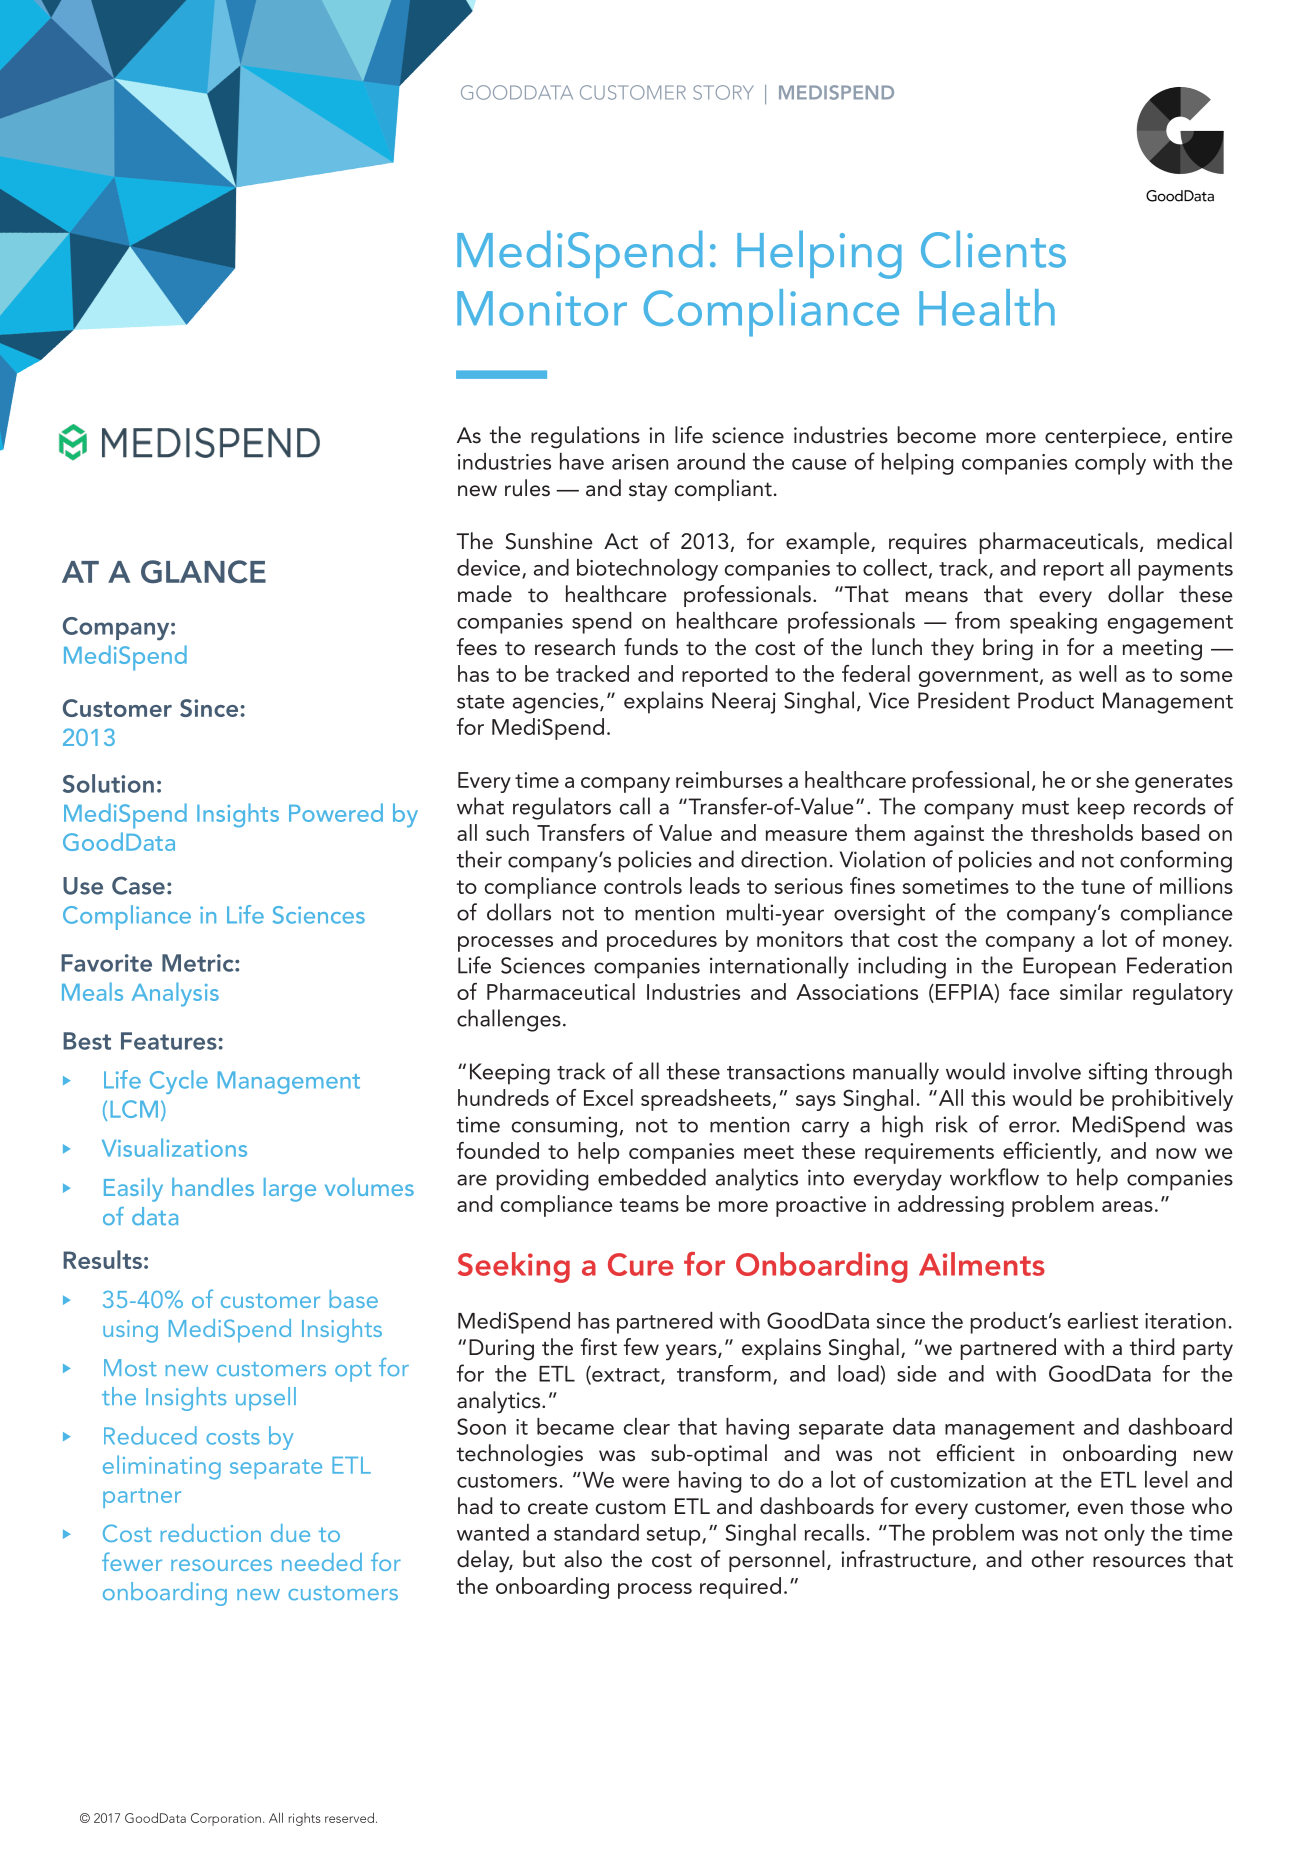  What do you see at coordinates (993, 249) in the screenshot?
I see `Clients` at bounding box center [993, 249].
